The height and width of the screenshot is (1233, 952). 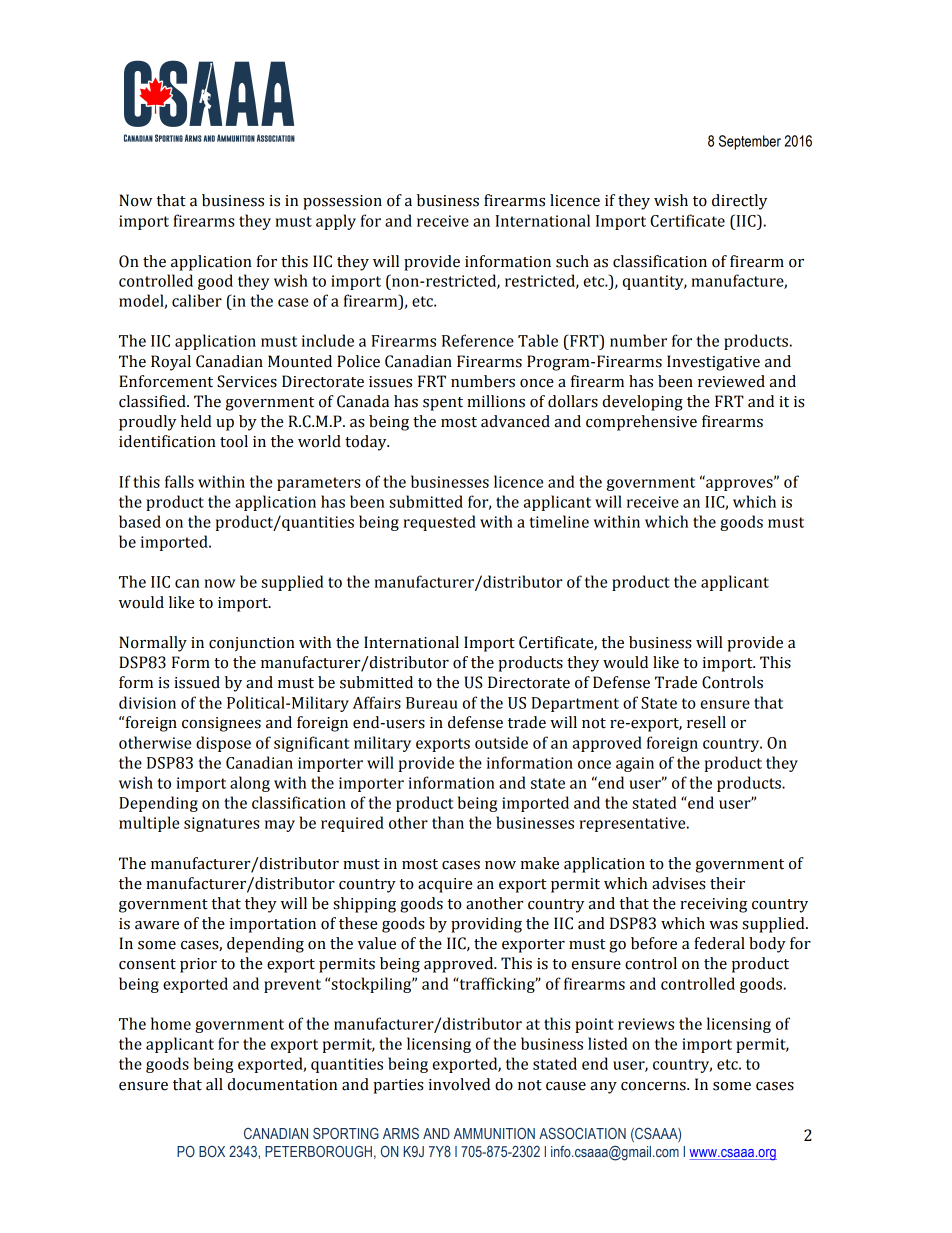 I want to click on signatures, so click(x=222, y=824).
